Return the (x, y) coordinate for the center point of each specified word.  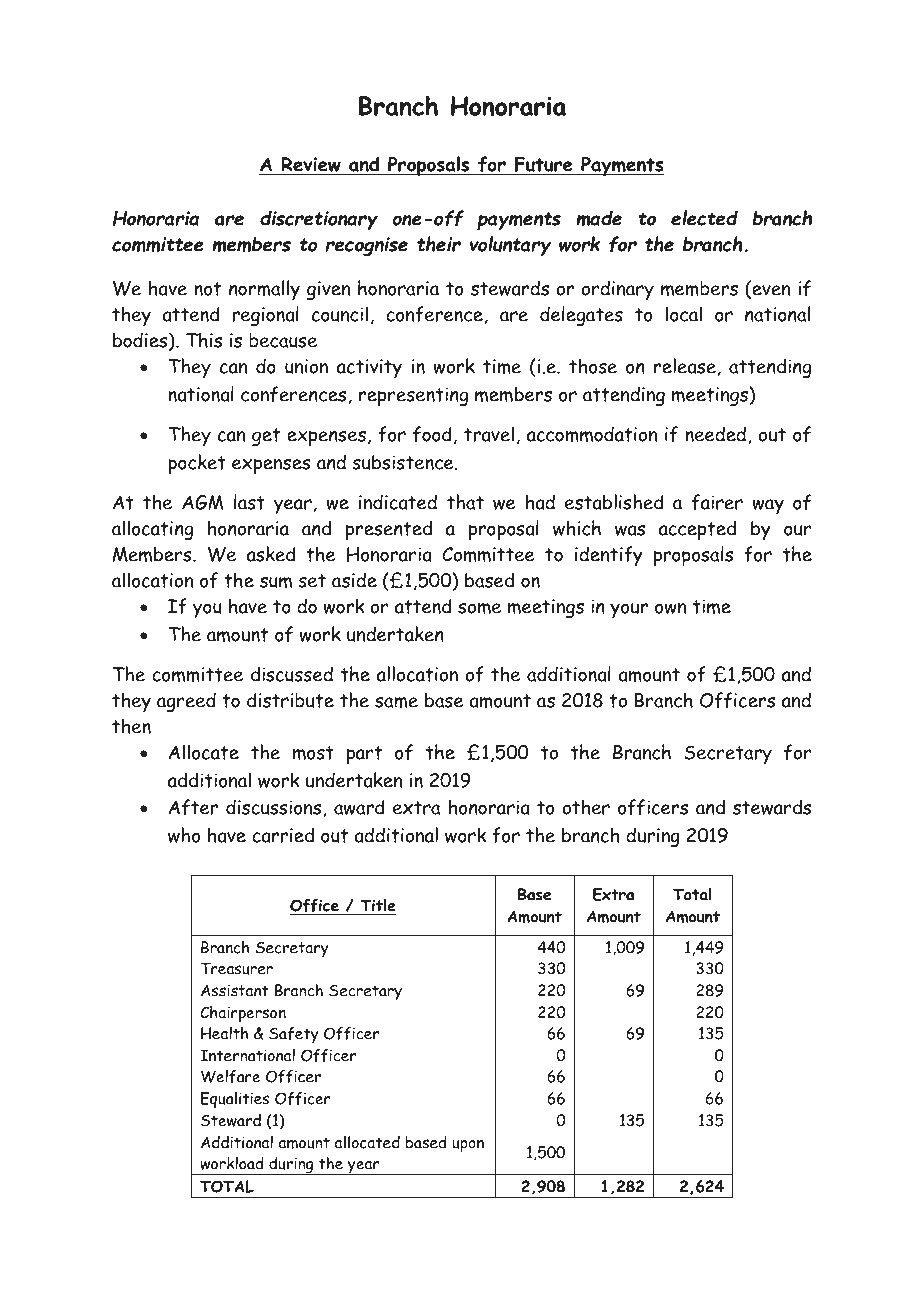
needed (715, 434)
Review (311, 164)
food (432, 434)
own (670, 608)
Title (377, 907)
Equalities (235, 1100)
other (586, 807)
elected (704, 218)
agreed (186, 702)
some (479, 608)
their (439, 244)
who (184, 835)
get (266, 437)
